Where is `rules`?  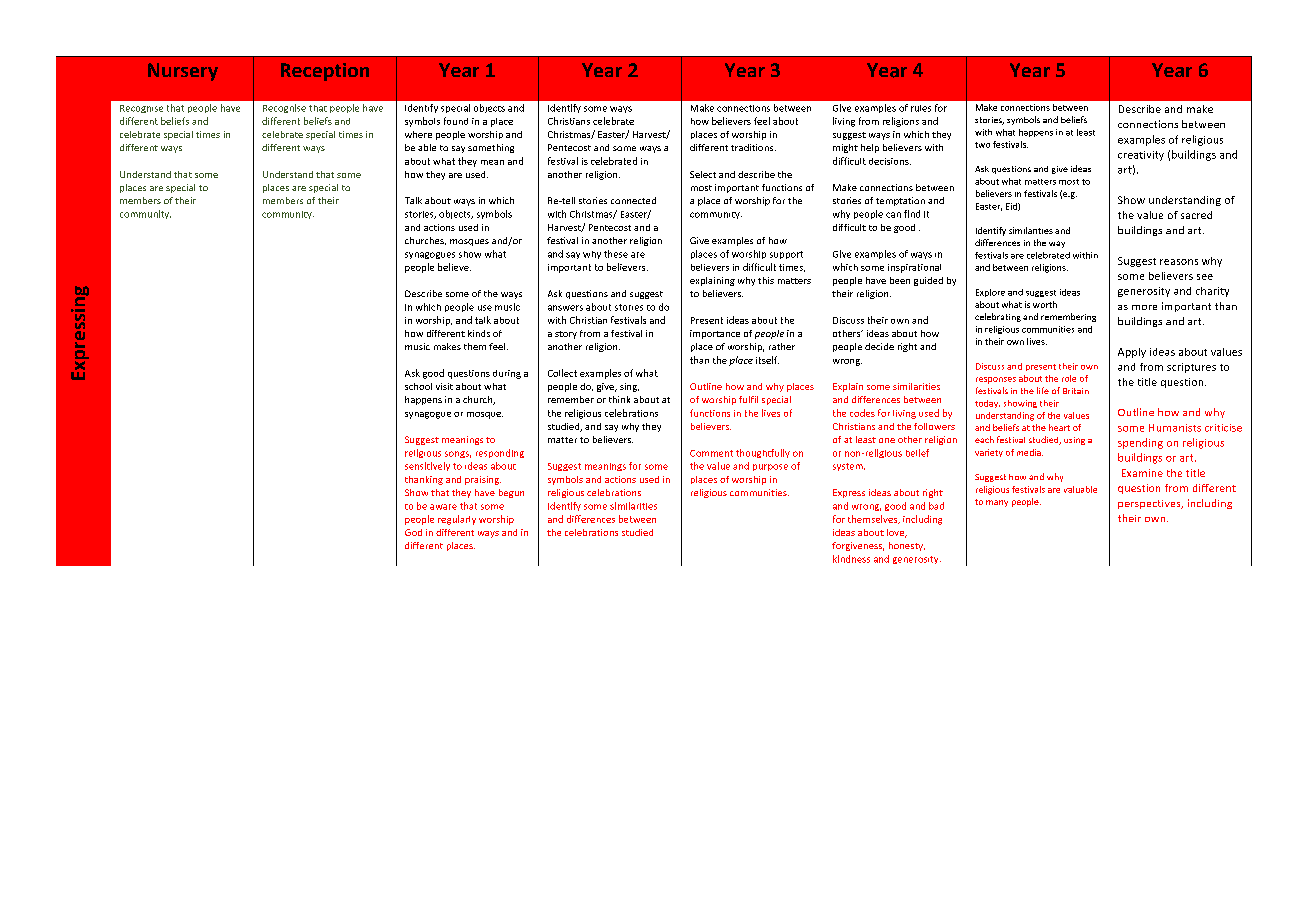
rules is located at coordinates (921, 108).
